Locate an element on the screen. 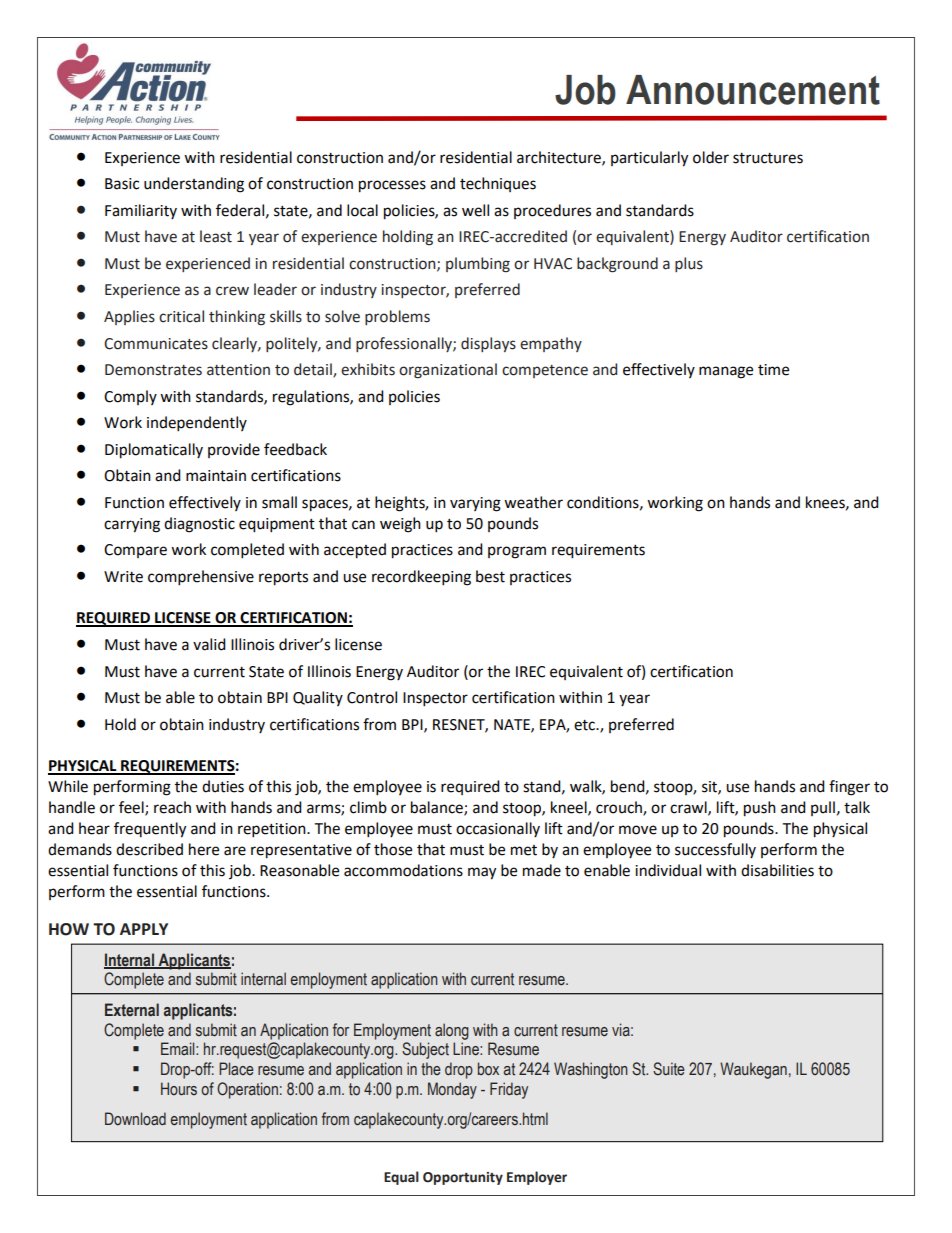 The image size is (952, 1233). Announcement is located at coordinates (753, 90).
